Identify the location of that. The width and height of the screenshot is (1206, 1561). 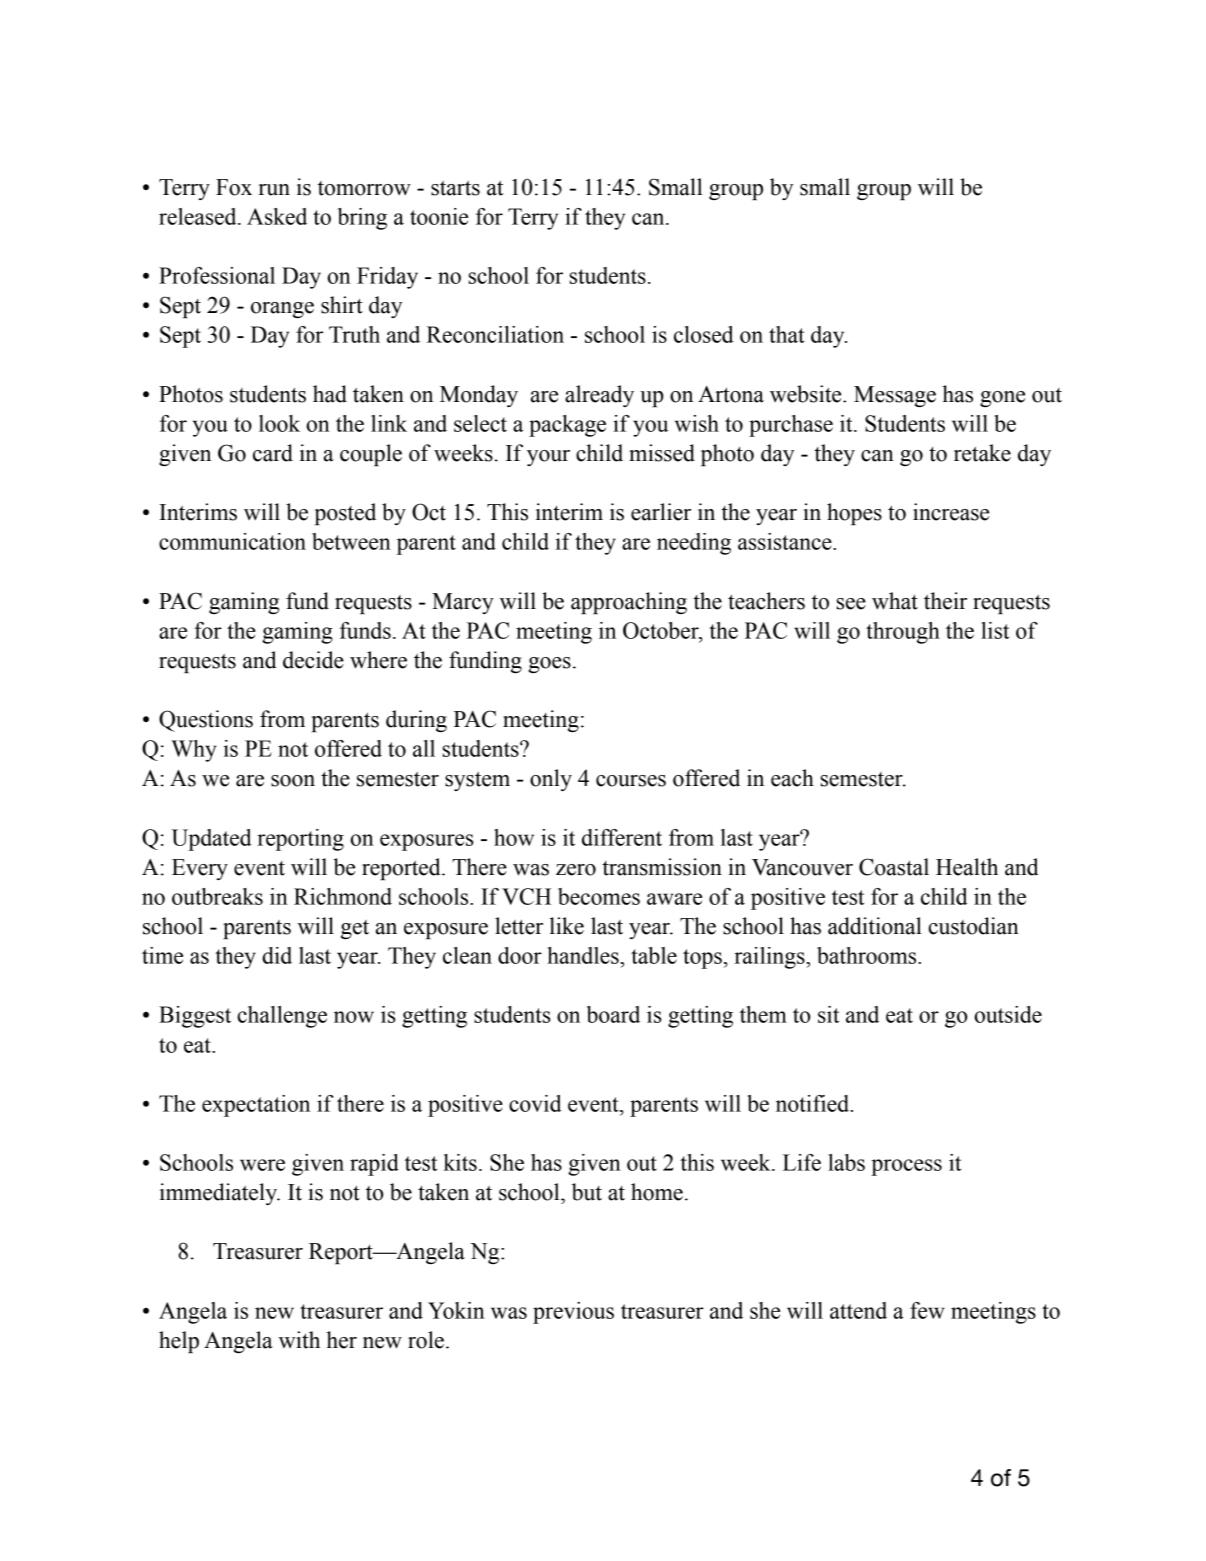
(787, 334).
